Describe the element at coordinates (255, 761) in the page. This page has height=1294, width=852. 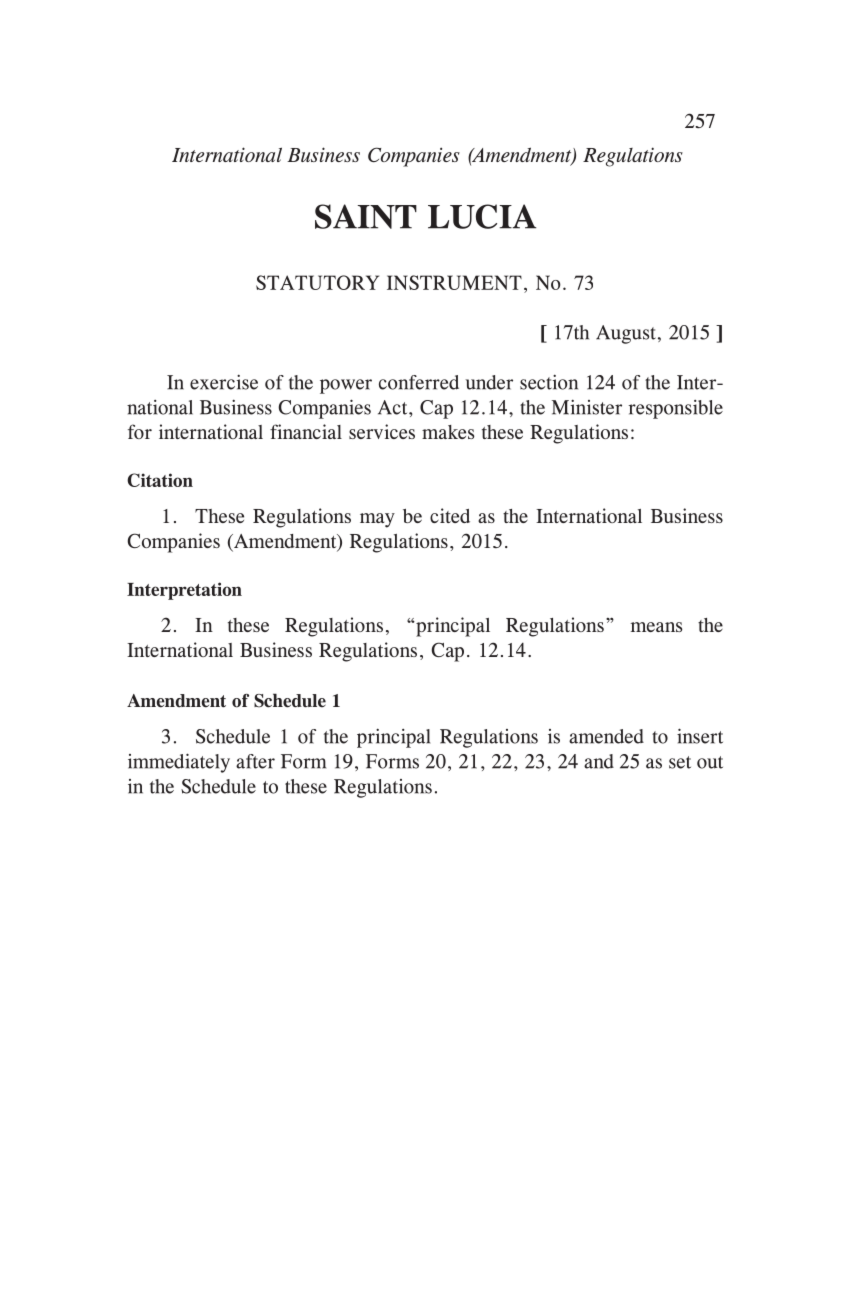
I see `after` at that location.
